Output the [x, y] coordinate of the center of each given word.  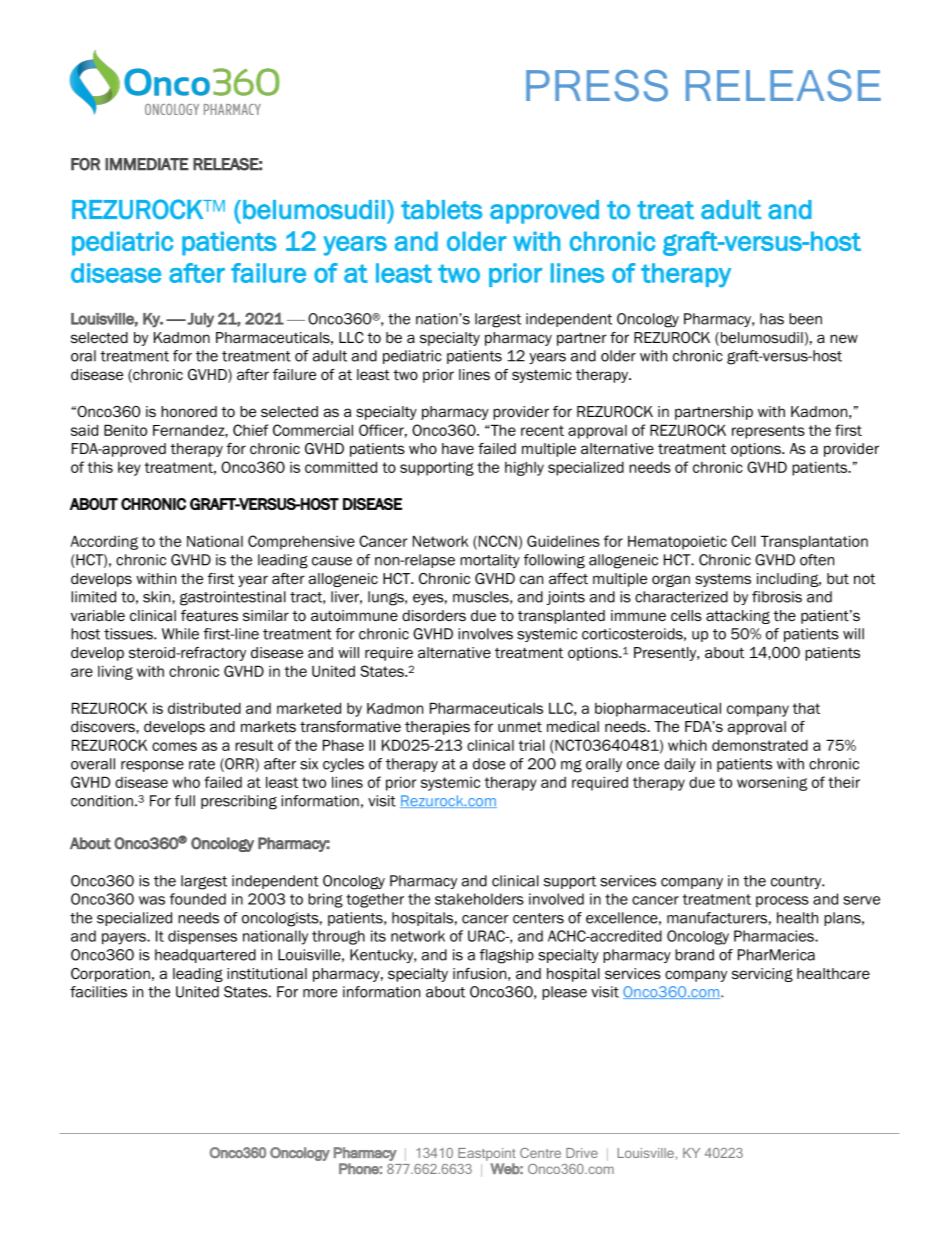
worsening [772, 783]
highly [524, 468]
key [129, 469]
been [805, 319]
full [185, 801]
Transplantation [814, 542]
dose [489, 764]
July [200, 320]
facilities [98, 992]
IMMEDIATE [147, 164]
